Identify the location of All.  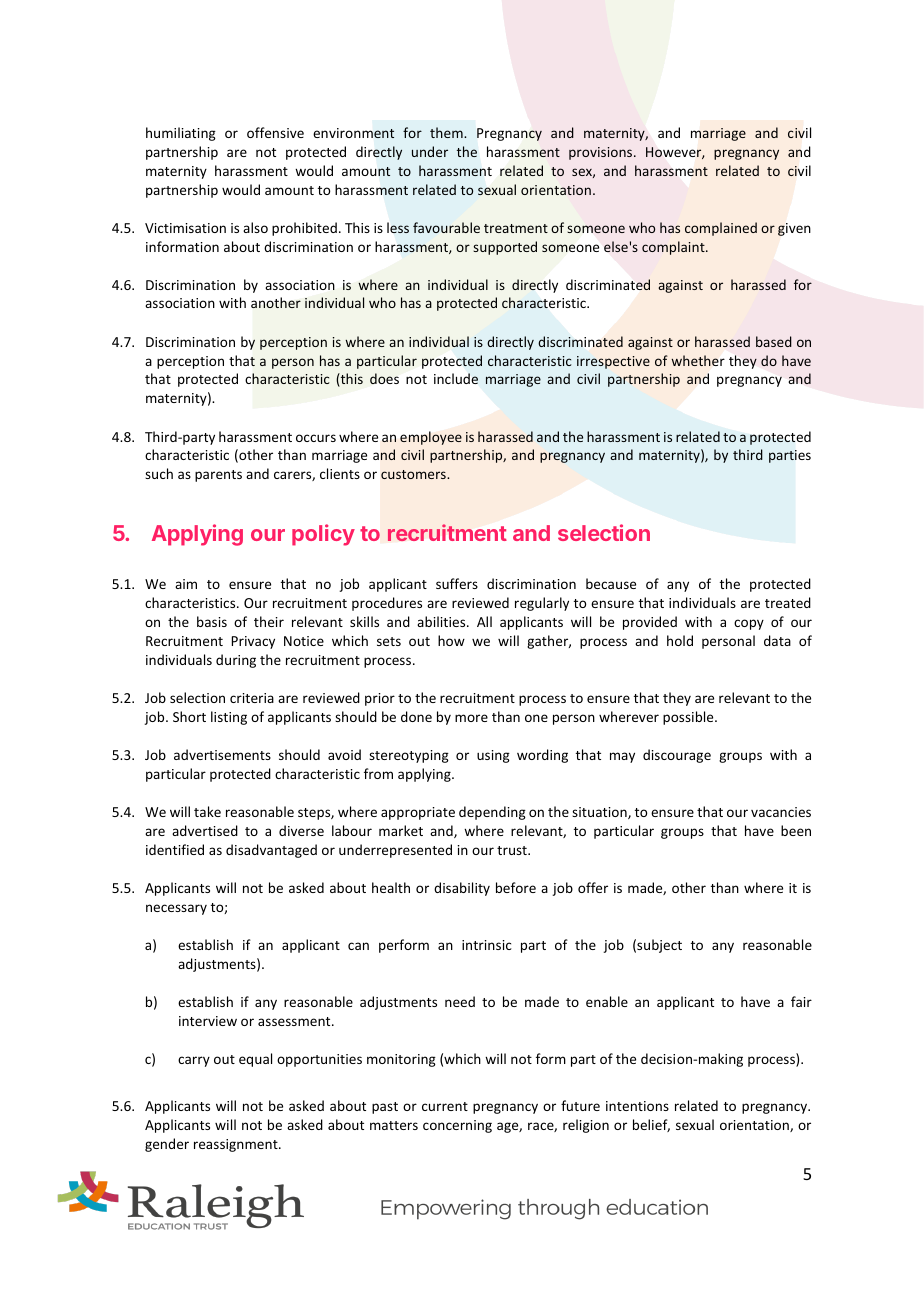
(484, 621).
